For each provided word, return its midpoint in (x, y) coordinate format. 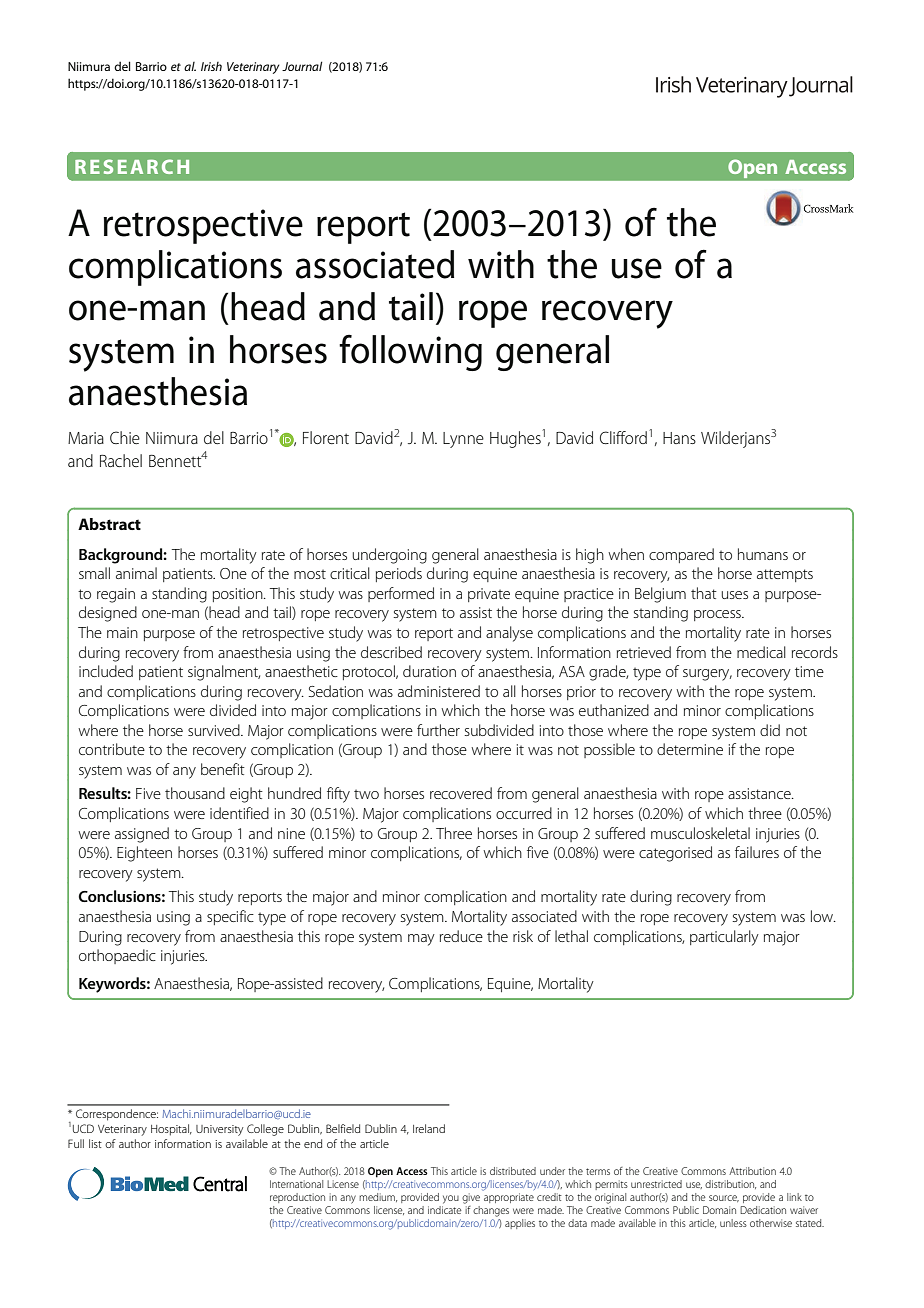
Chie (125, 437)
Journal (302, 66)
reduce (461, 936)
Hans (679, 438)
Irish (211, 66)
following (410, 352)
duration (429, 671)
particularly (724, 938)
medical (761, 652)
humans (763, 554)
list (95, 1143)
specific (230, 917)
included (106, 671)
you (451, 1199)
